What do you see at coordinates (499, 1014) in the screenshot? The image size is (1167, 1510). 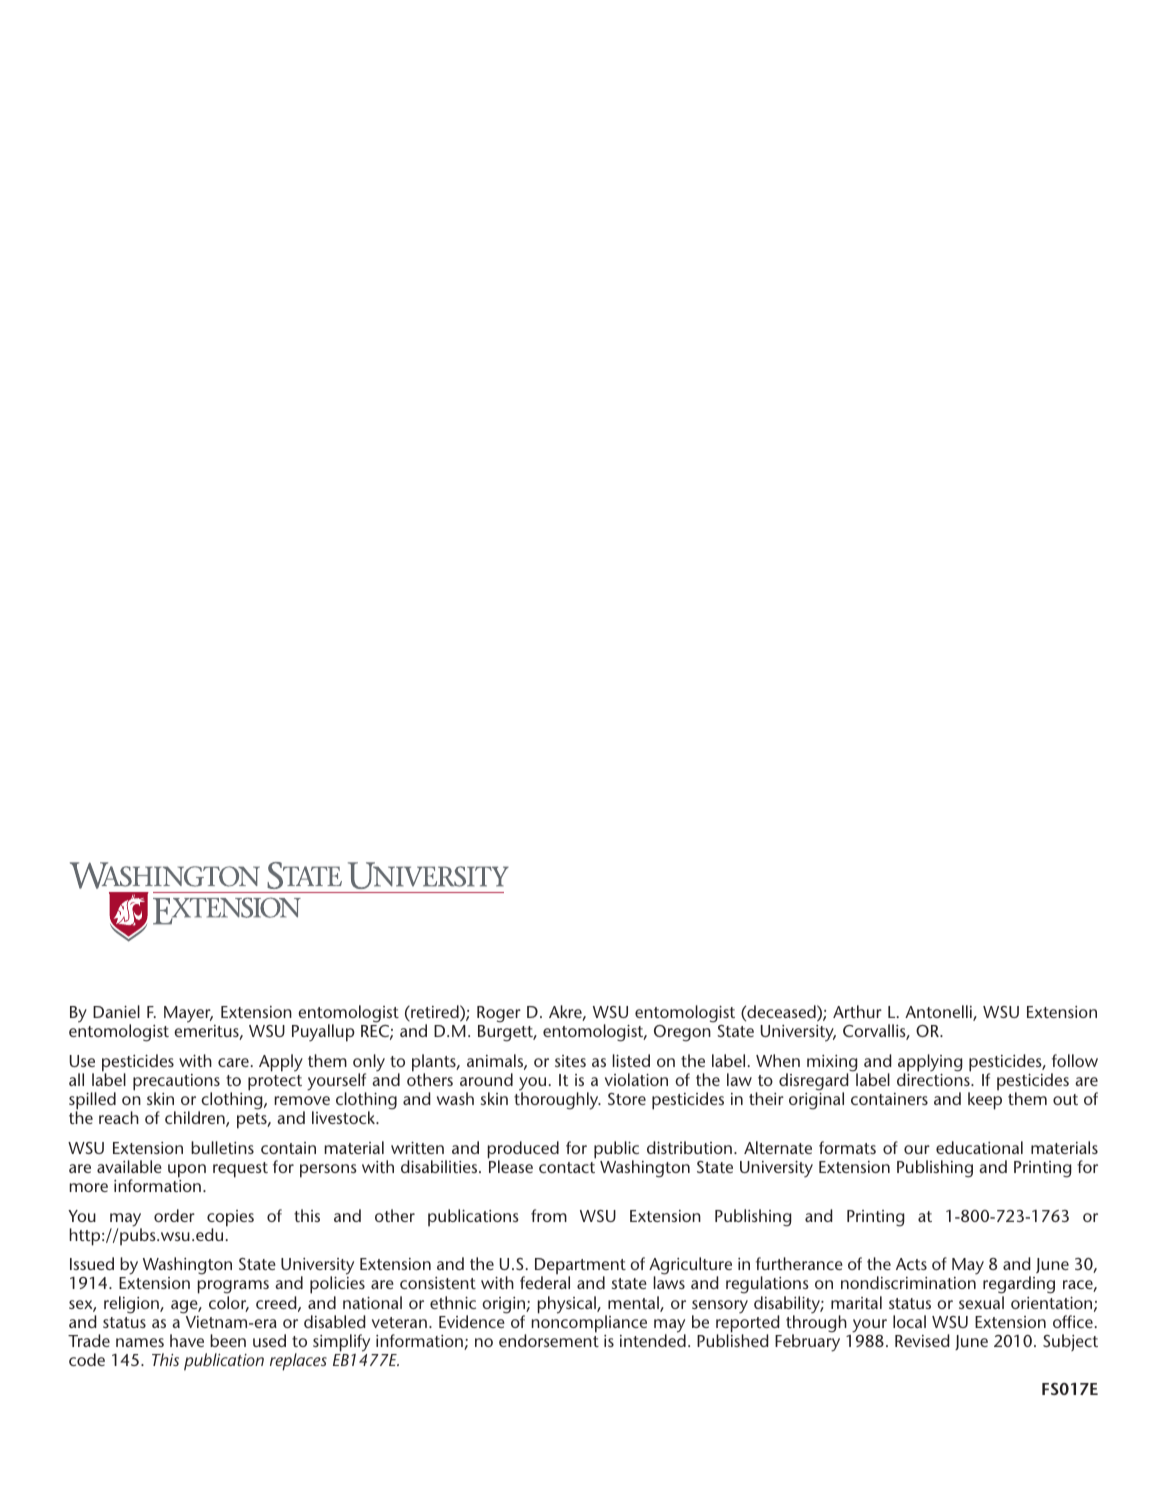 I see `Roger` at bounding box center [499, 1014].
